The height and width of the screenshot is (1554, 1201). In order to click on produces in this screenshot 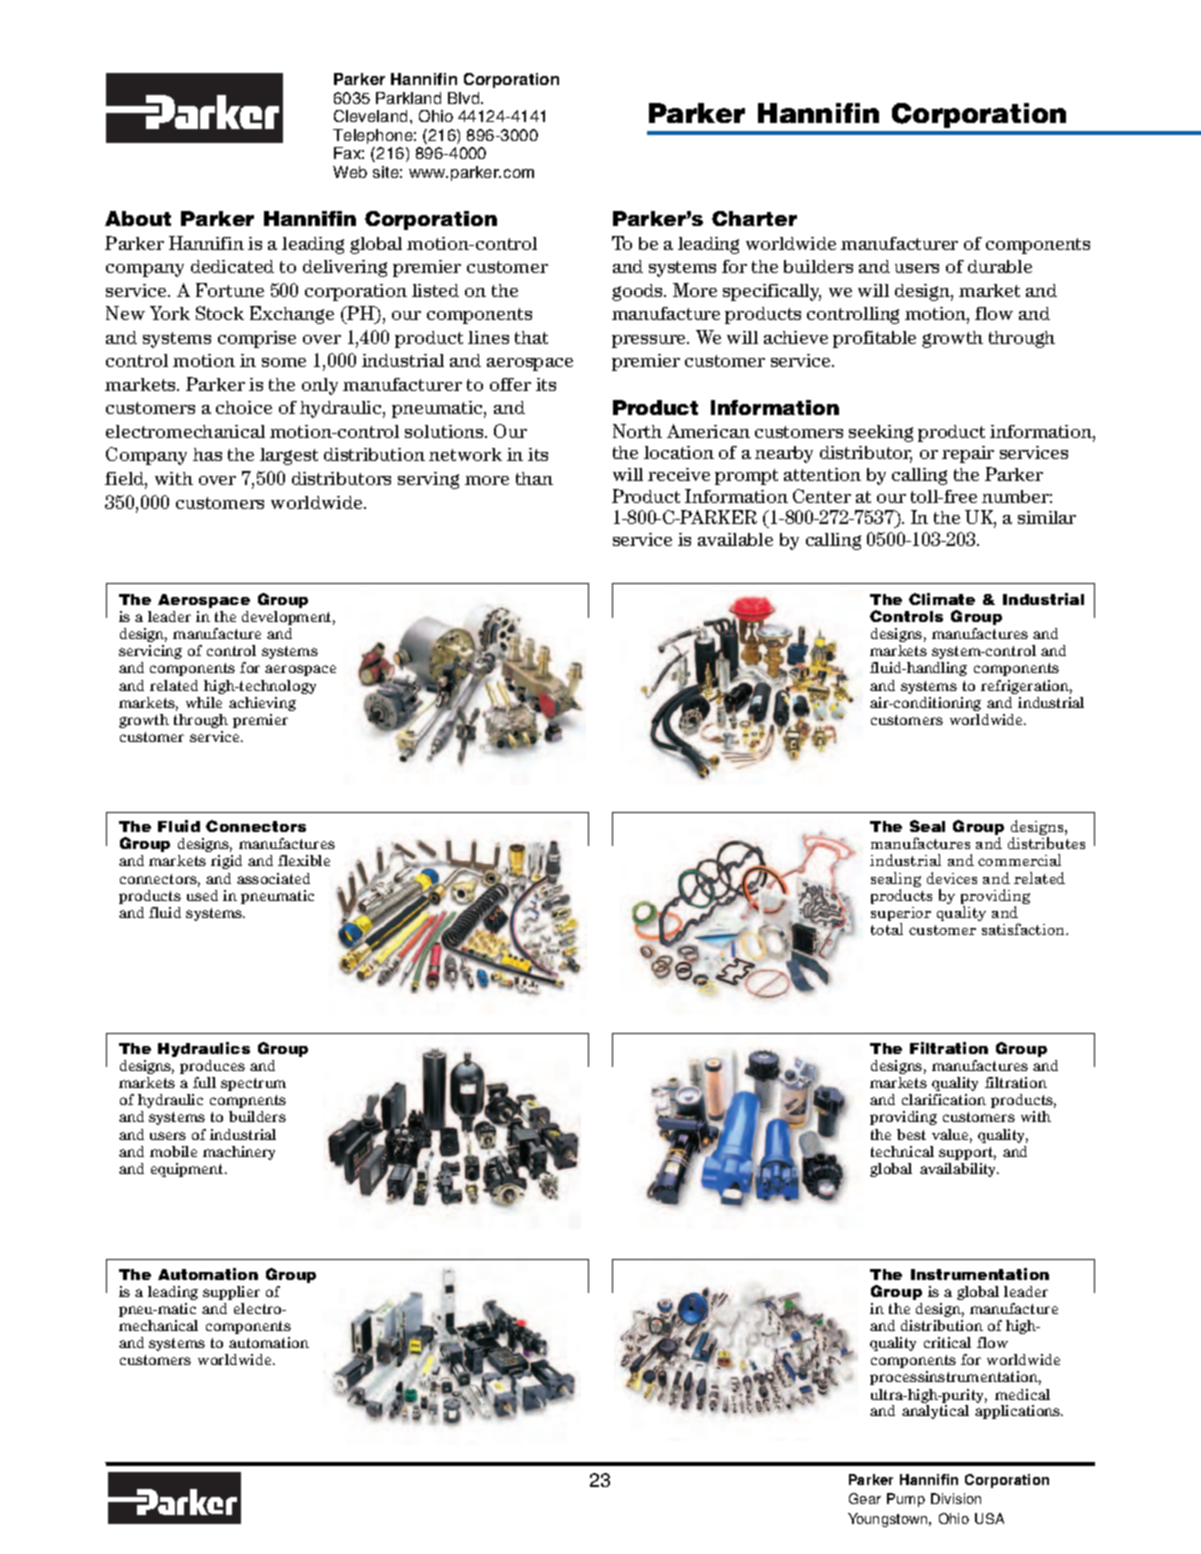, I will do `click(212, 1067)`.
